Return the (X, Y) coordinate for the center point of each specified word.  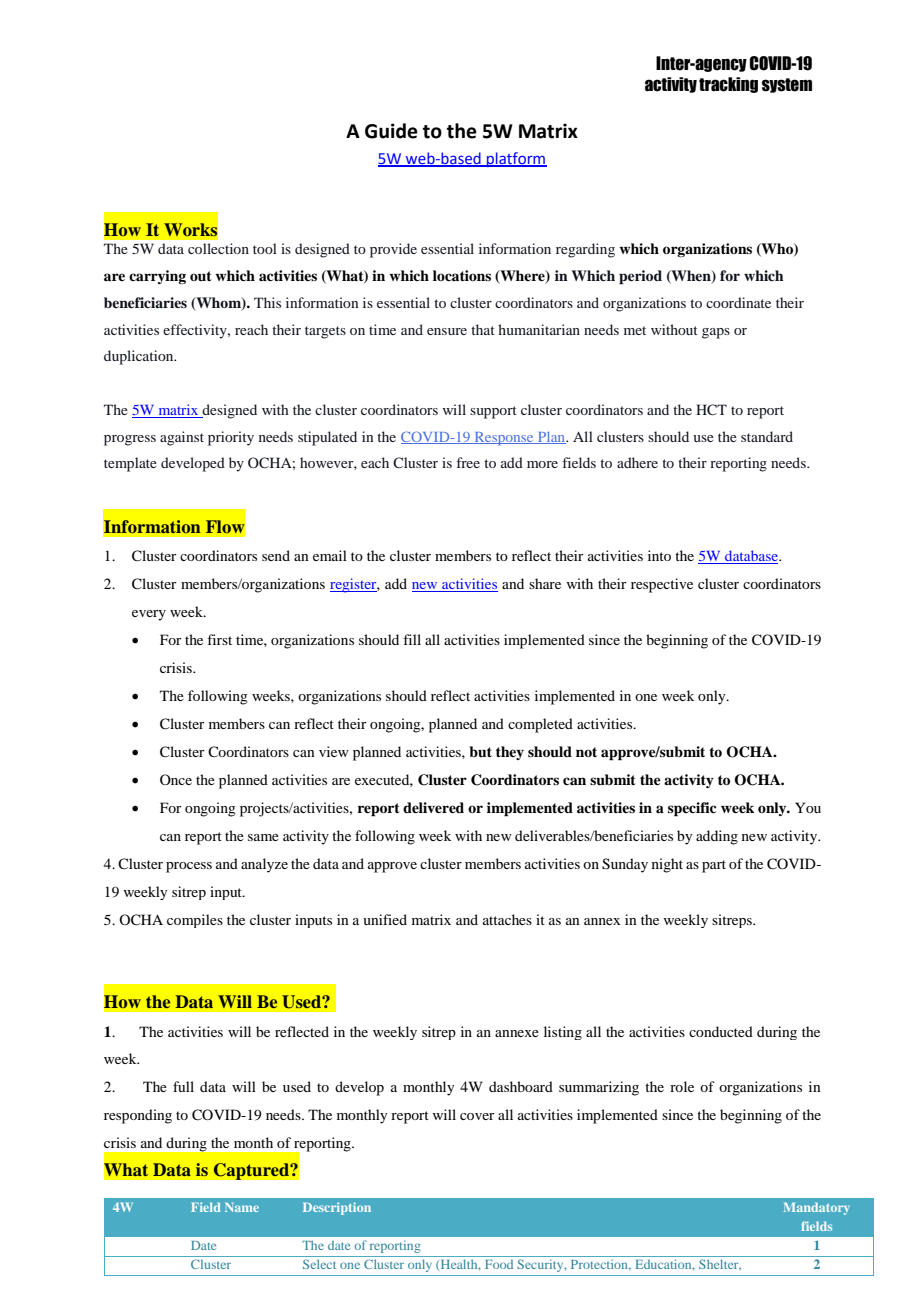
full (183, 1086)
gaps (716, 333)
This (267, 302)
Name (242, 1207)
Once (176, 779)
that (483, 329)
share (545, 583)
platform (516, 159)
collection (218, 248)
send (276, 555)
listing (563, 1033)
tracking (728, 85)
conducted (721, 1031)
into (659, 555)
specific (692, 809)
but (480, 751)
